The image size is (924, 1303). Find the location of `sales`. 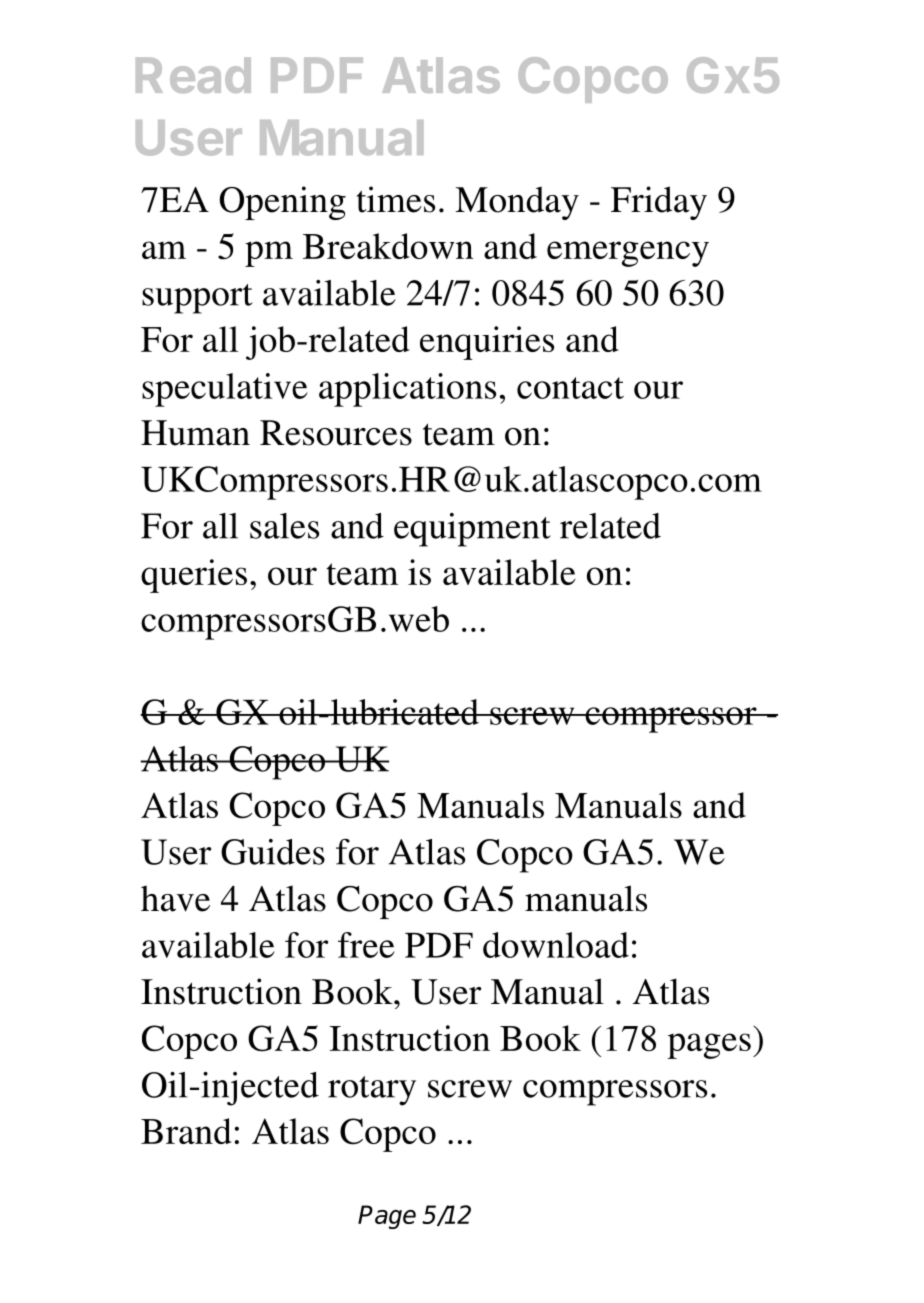

sales is located at coordinates (284, 526).
